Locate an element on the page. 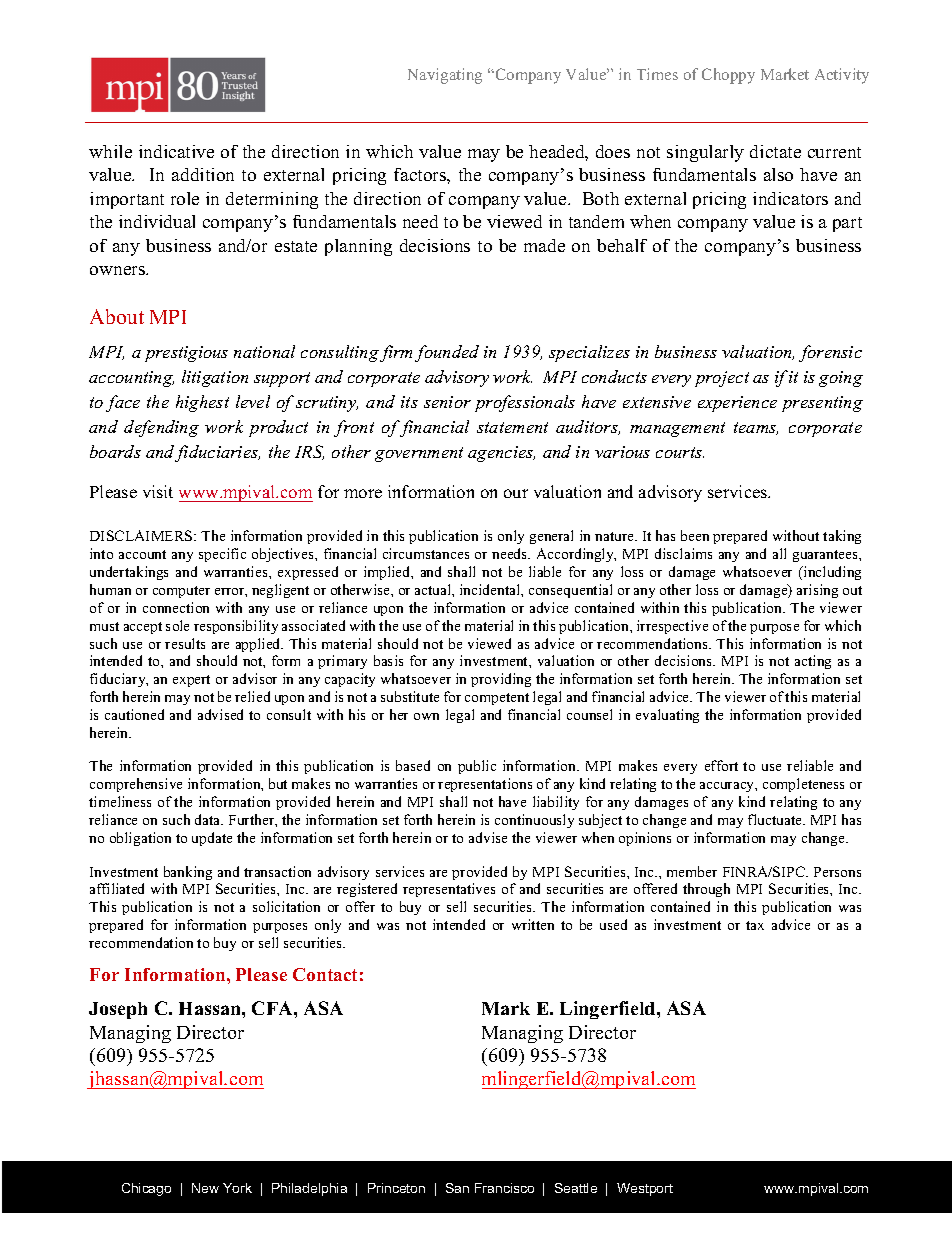 The height and width of the document is (1233, 952). project is located at coordinates (722, 379).
